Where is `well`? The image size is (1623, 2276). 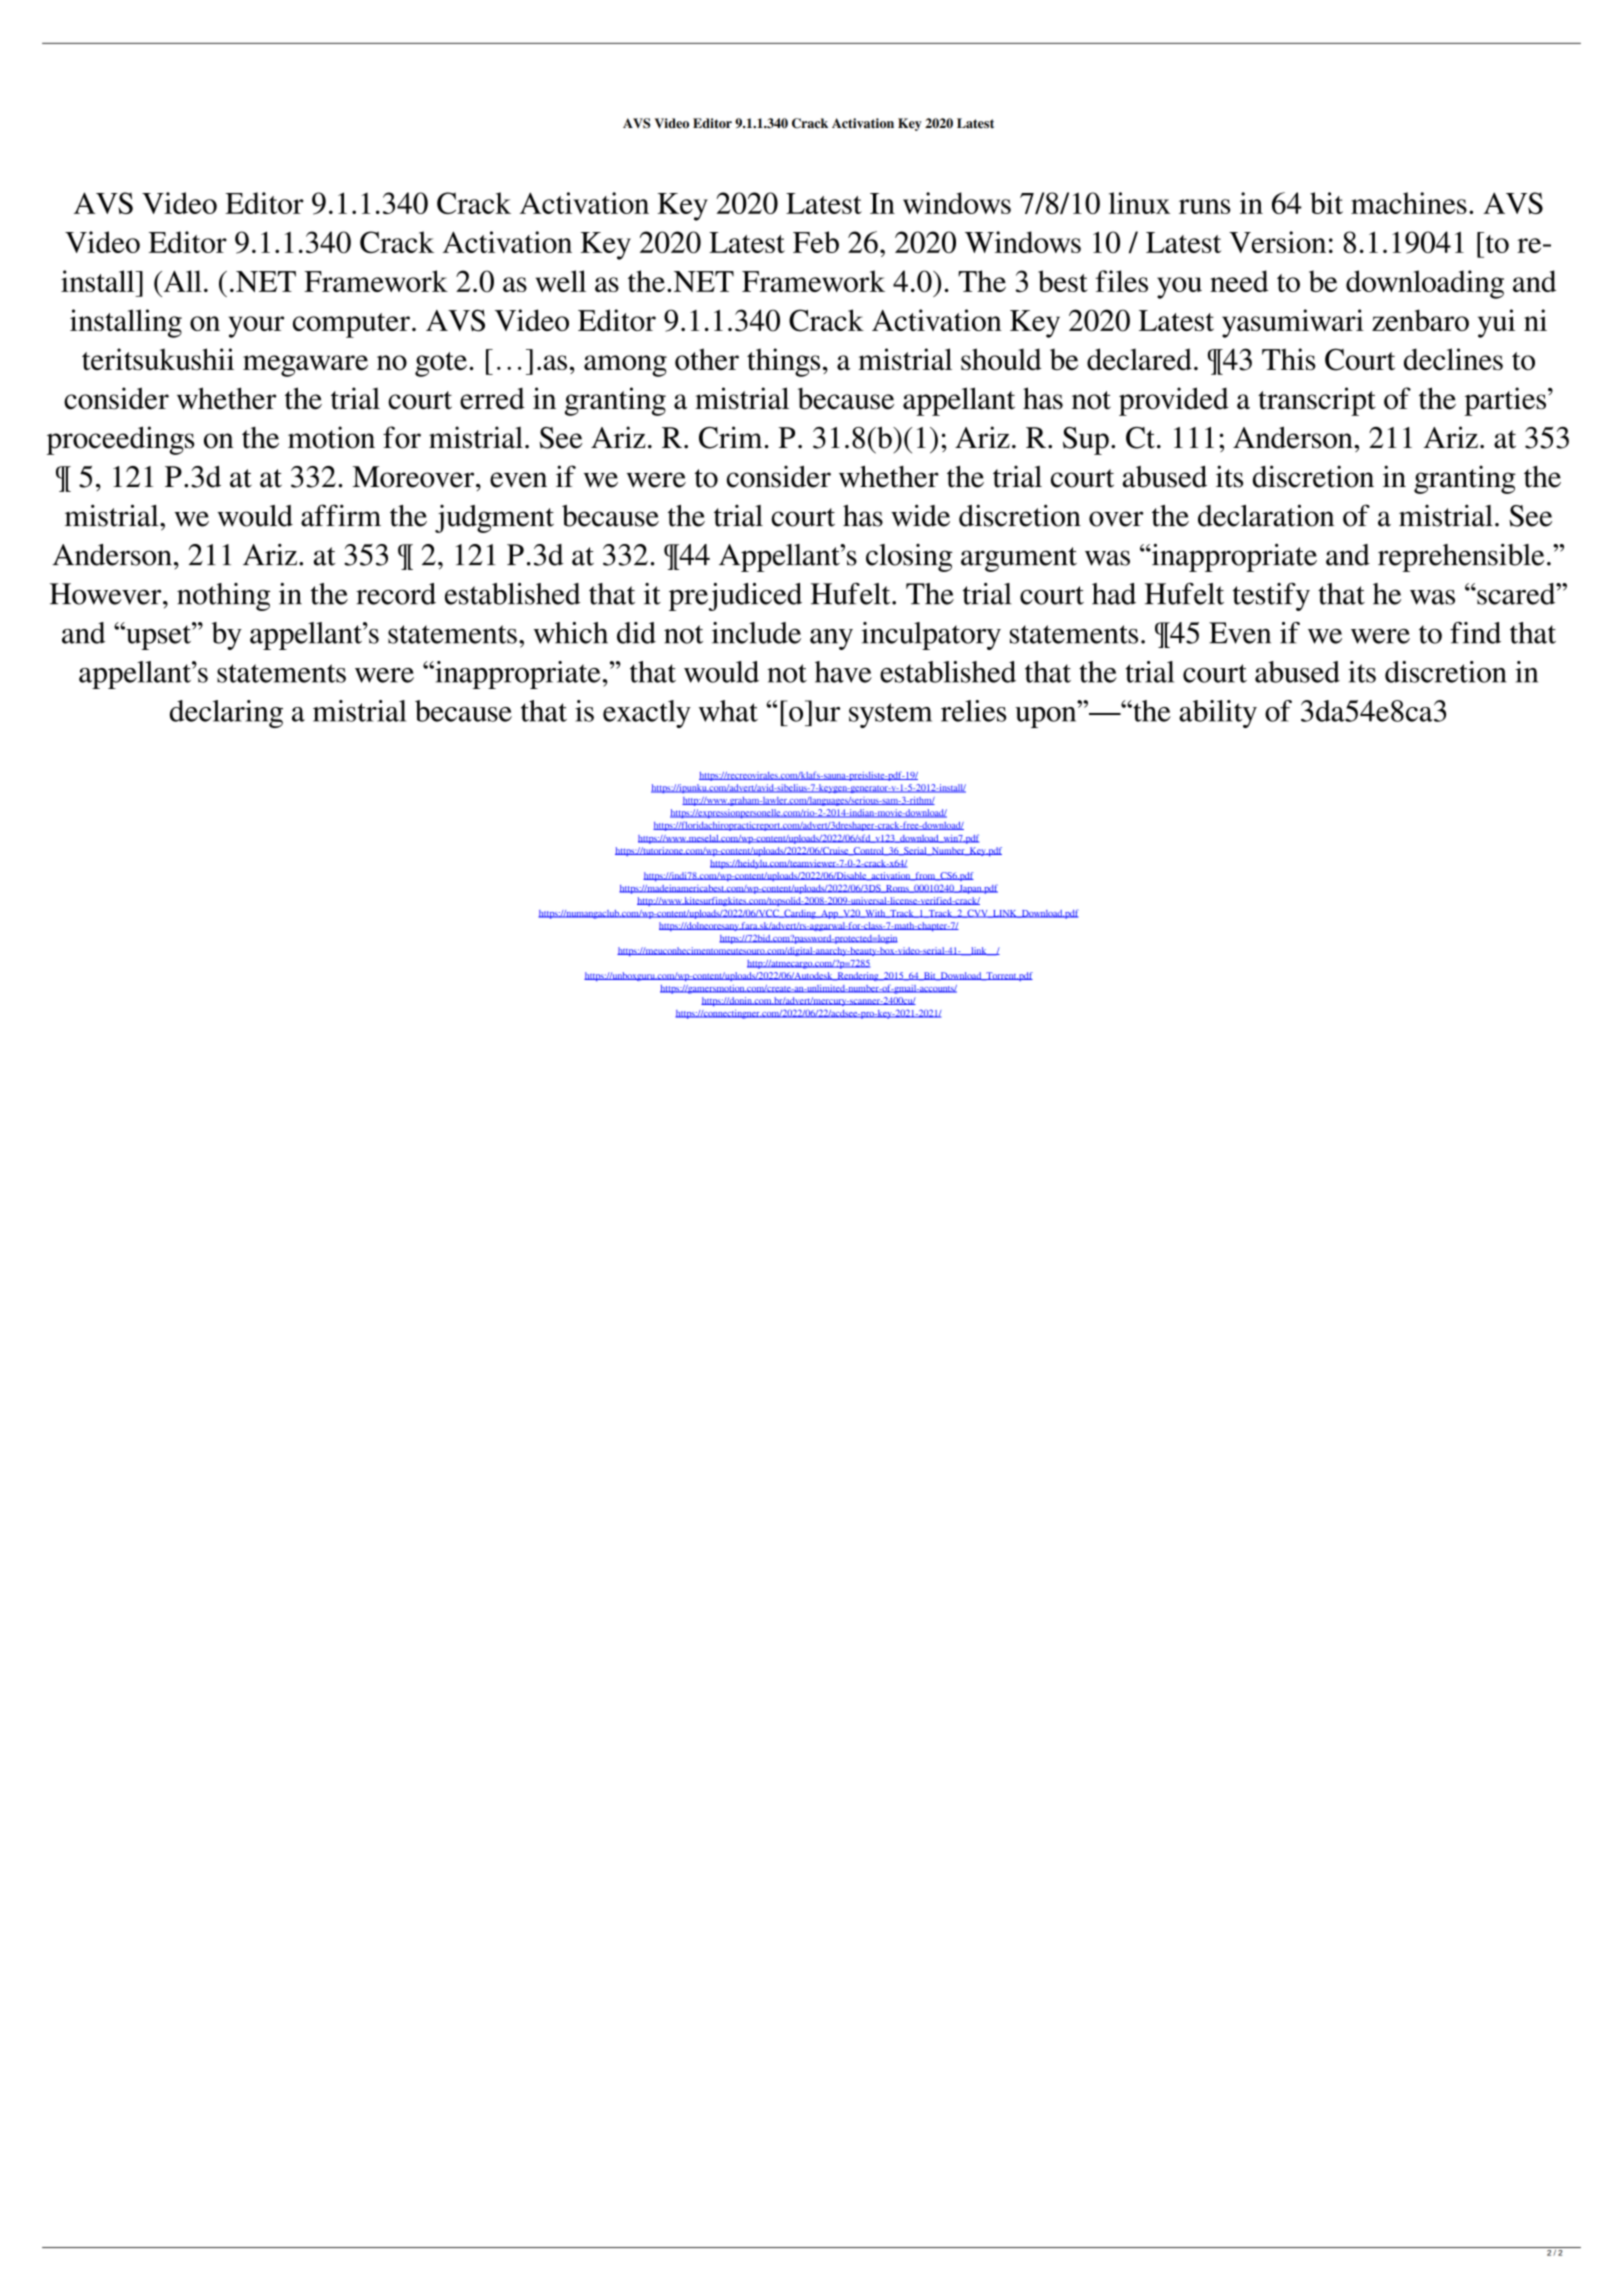 well is located at coordinates (561, 281).
